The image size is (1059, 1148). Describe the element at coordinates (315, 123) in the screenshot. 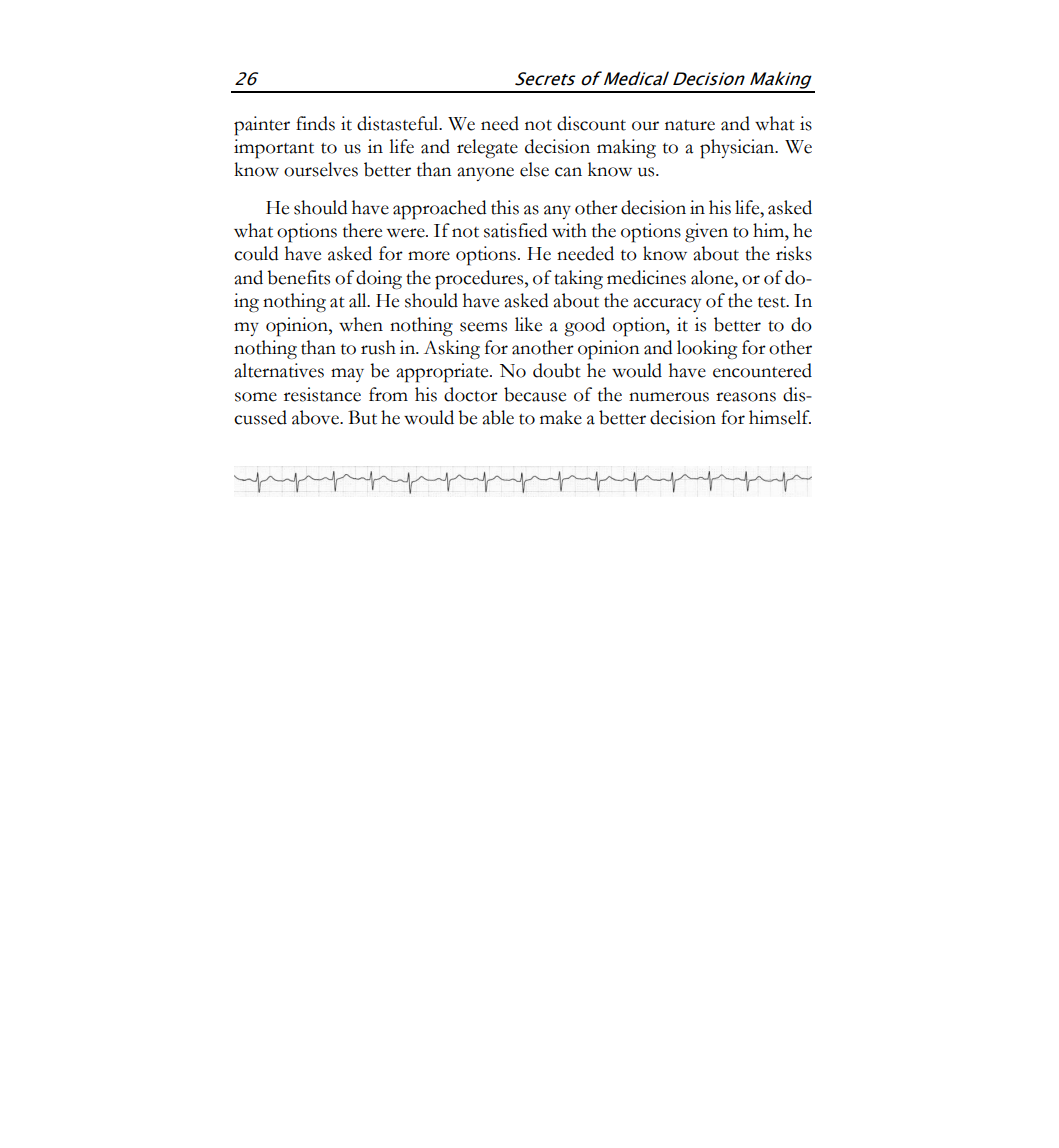

I see `finds` at that location.
